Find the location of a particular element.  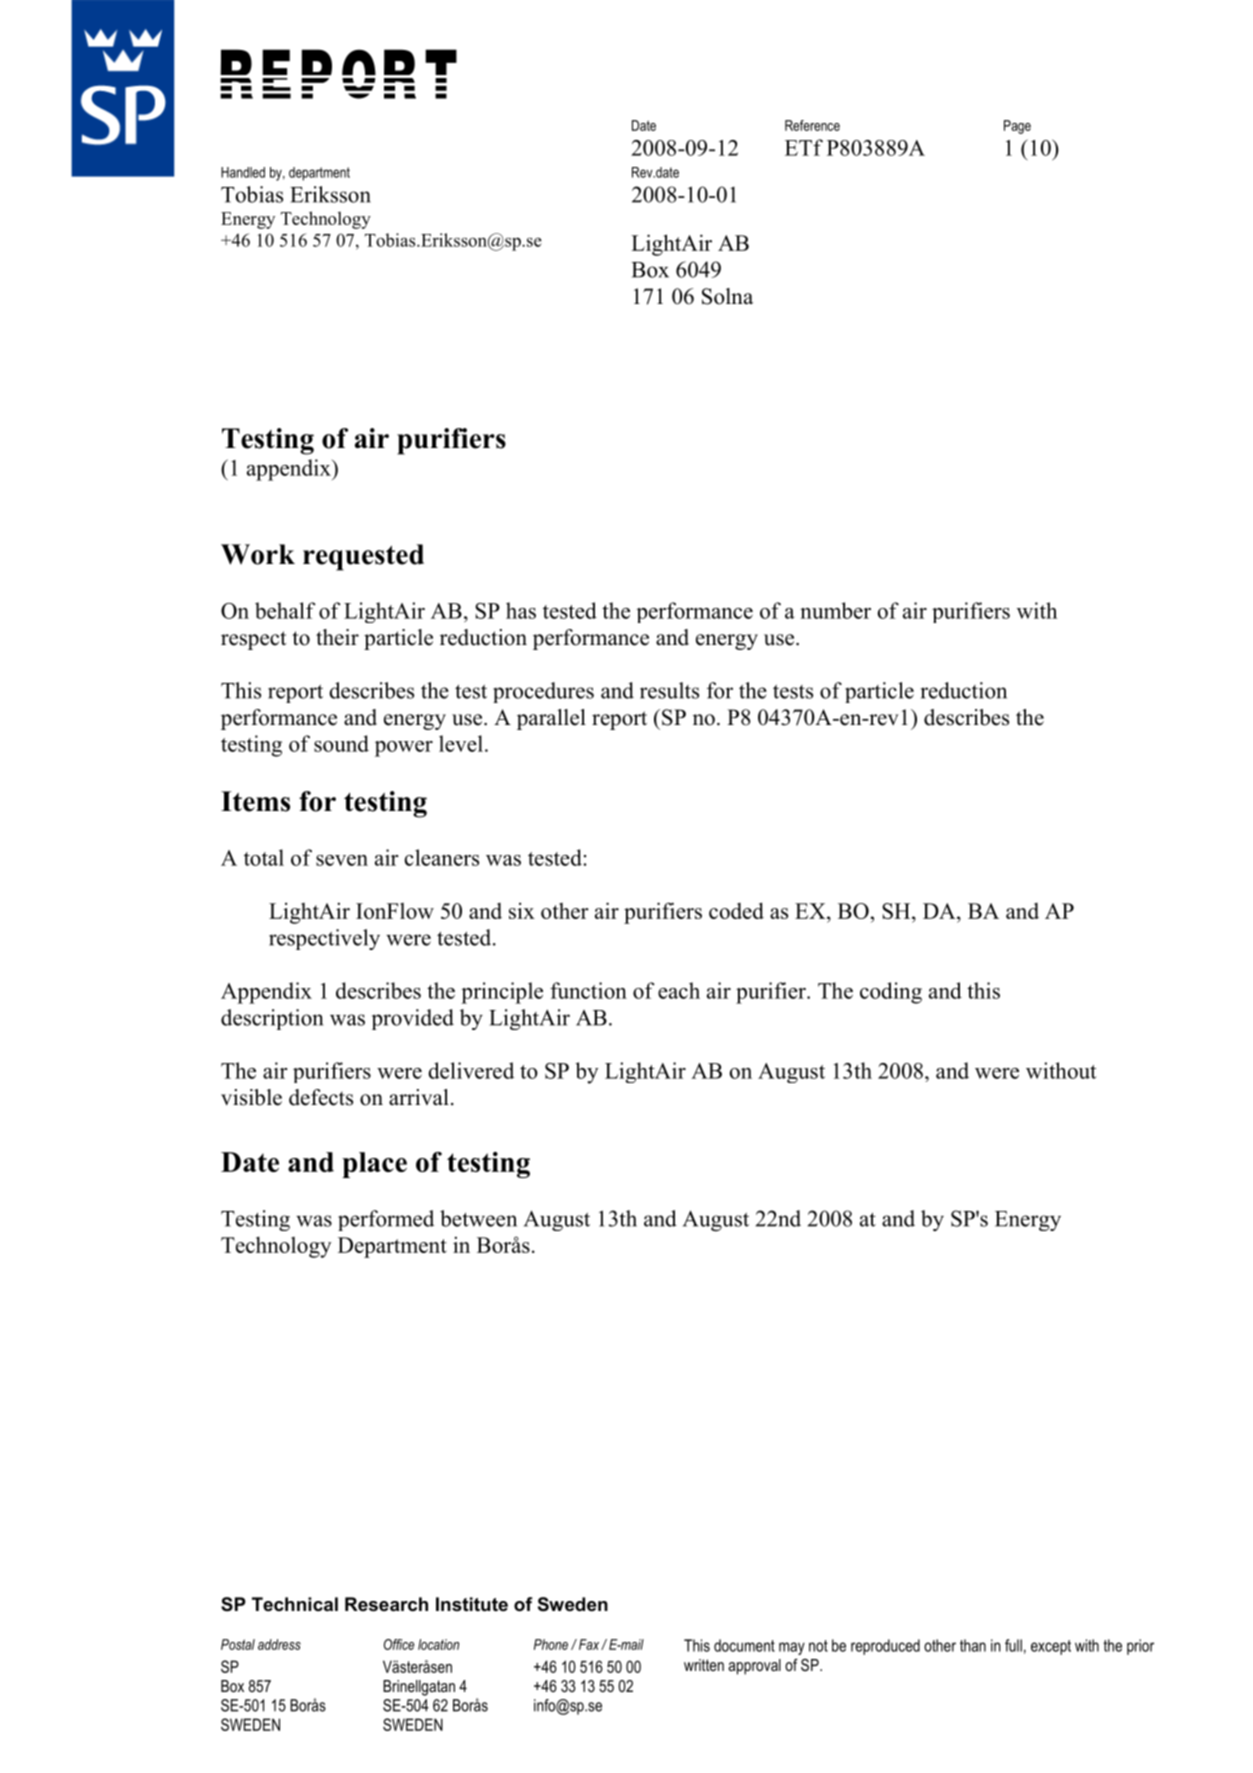

except is located at coordinates (1051, 1647).
